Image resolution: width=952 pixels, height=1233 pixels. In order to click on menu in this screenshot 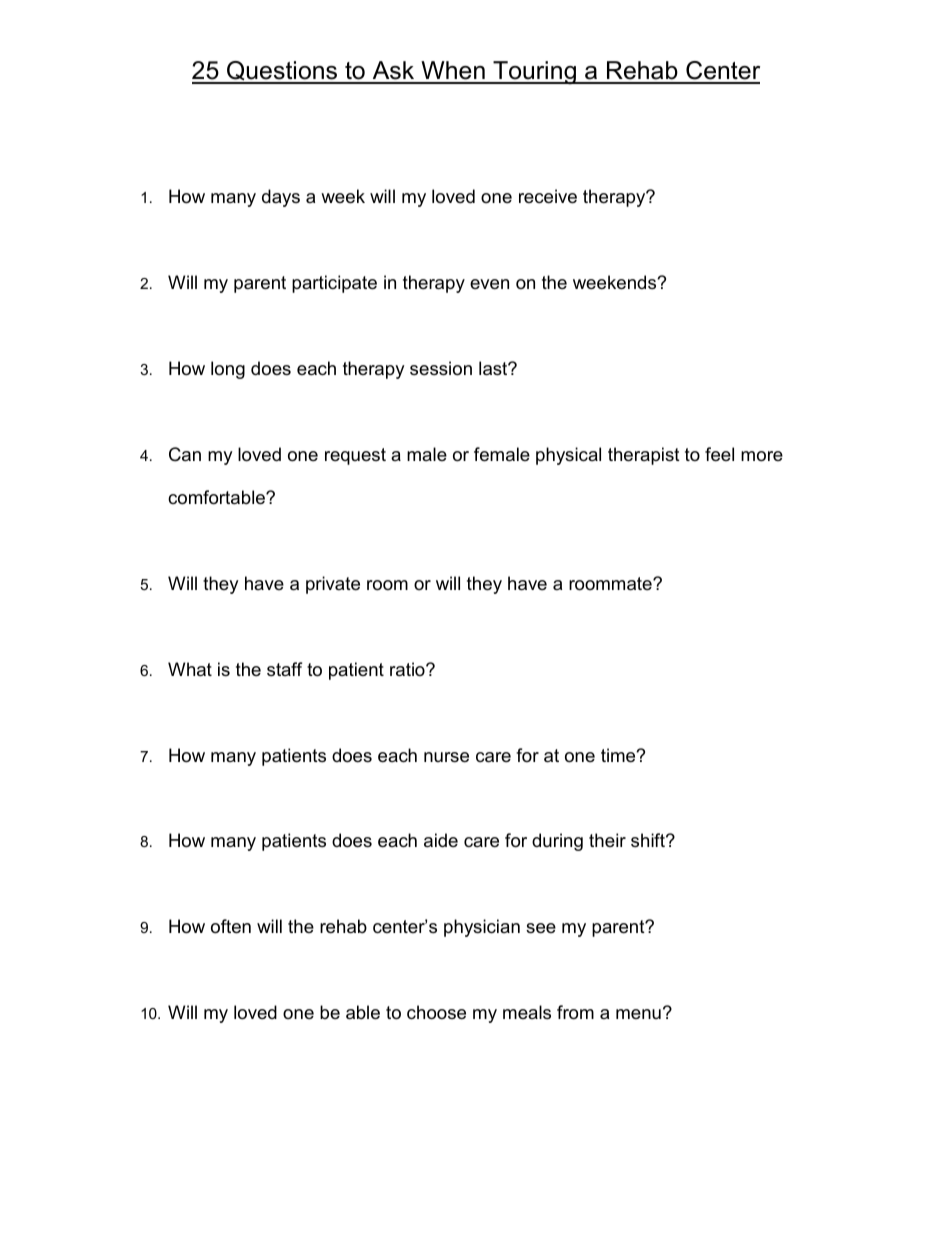, I will do `click(638, 1014)`.
